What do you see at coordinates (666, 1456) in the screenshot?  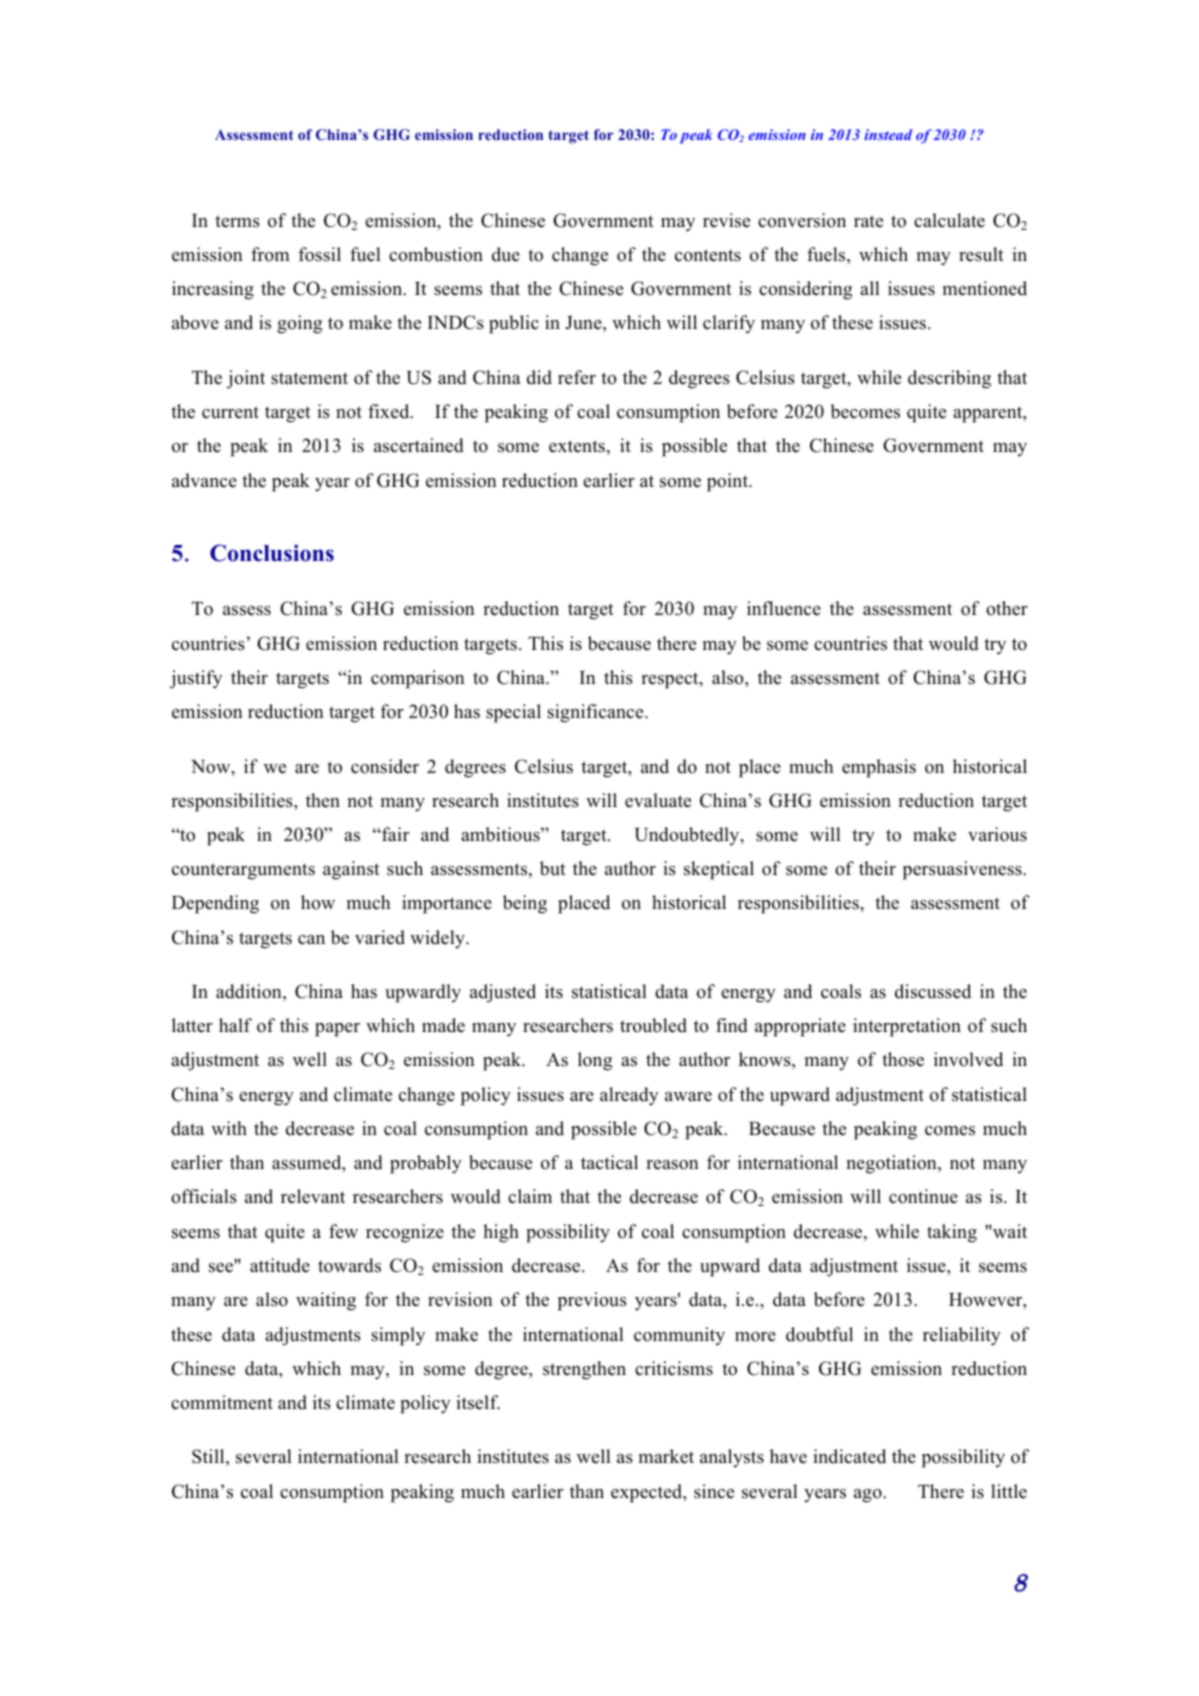 I see `market` at bounding box center [666, 1456].
